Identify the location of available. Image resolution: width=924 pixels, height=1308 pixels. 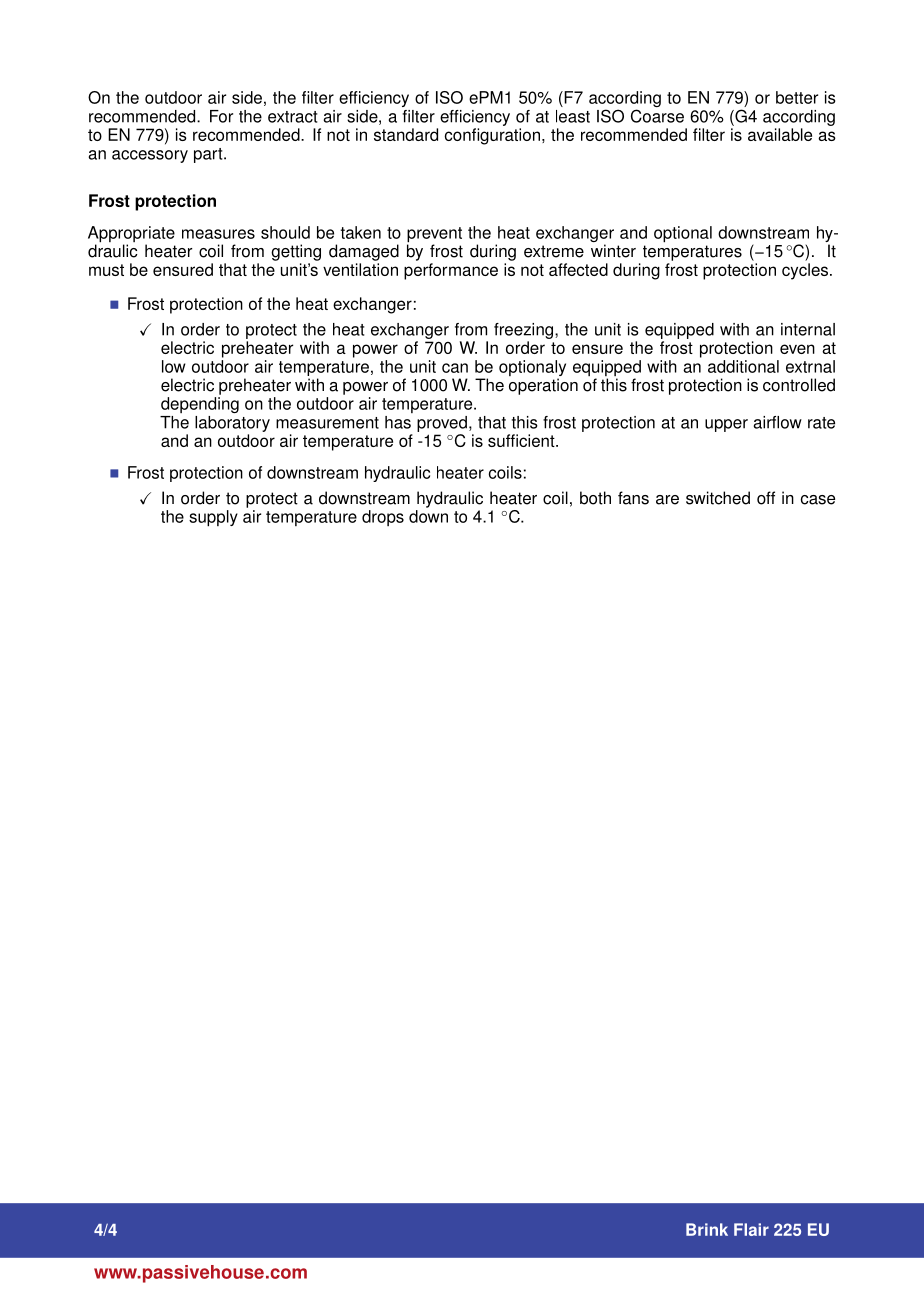
(780, 134).
